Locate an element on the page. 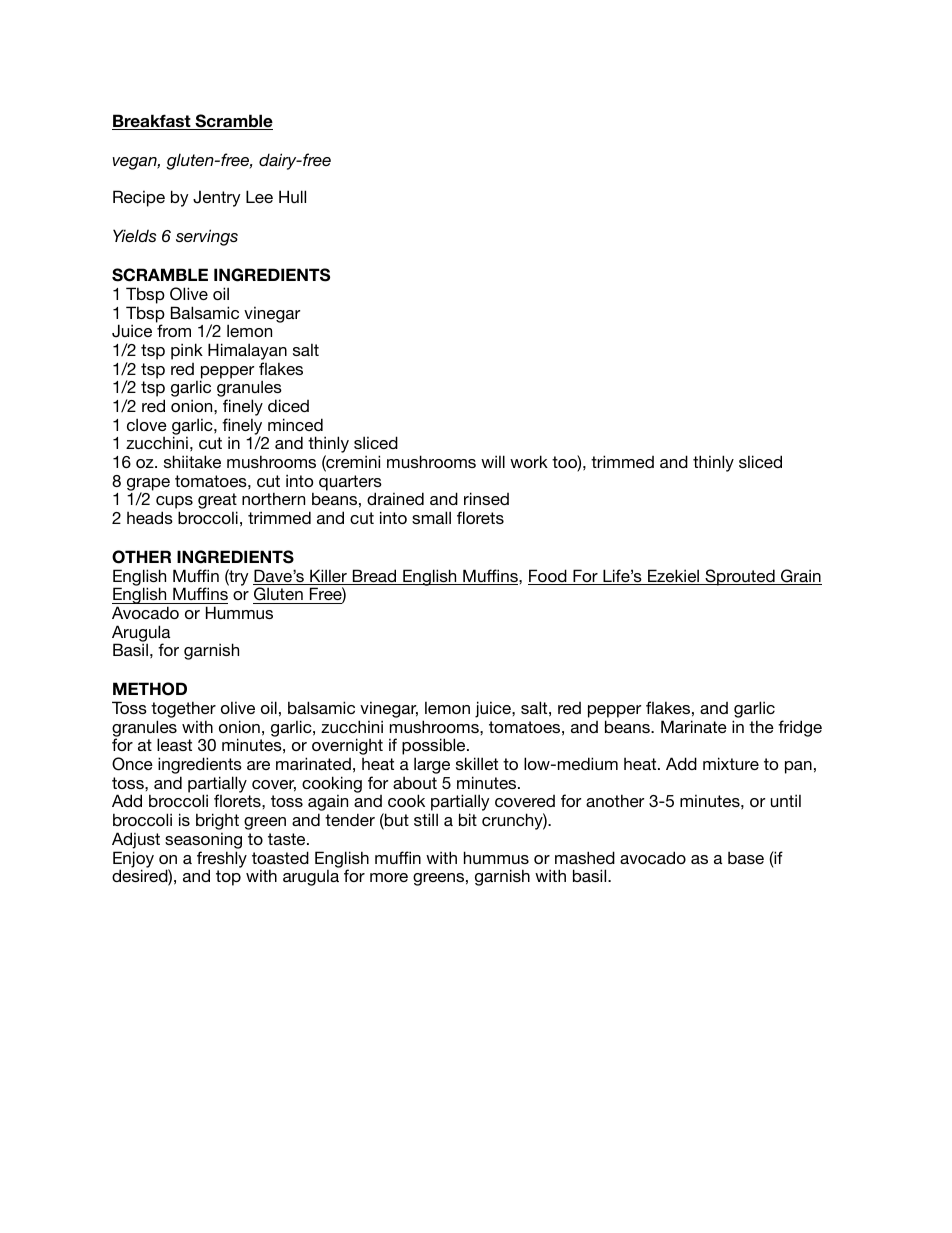  freshly is located at coordinates (222, 860).
